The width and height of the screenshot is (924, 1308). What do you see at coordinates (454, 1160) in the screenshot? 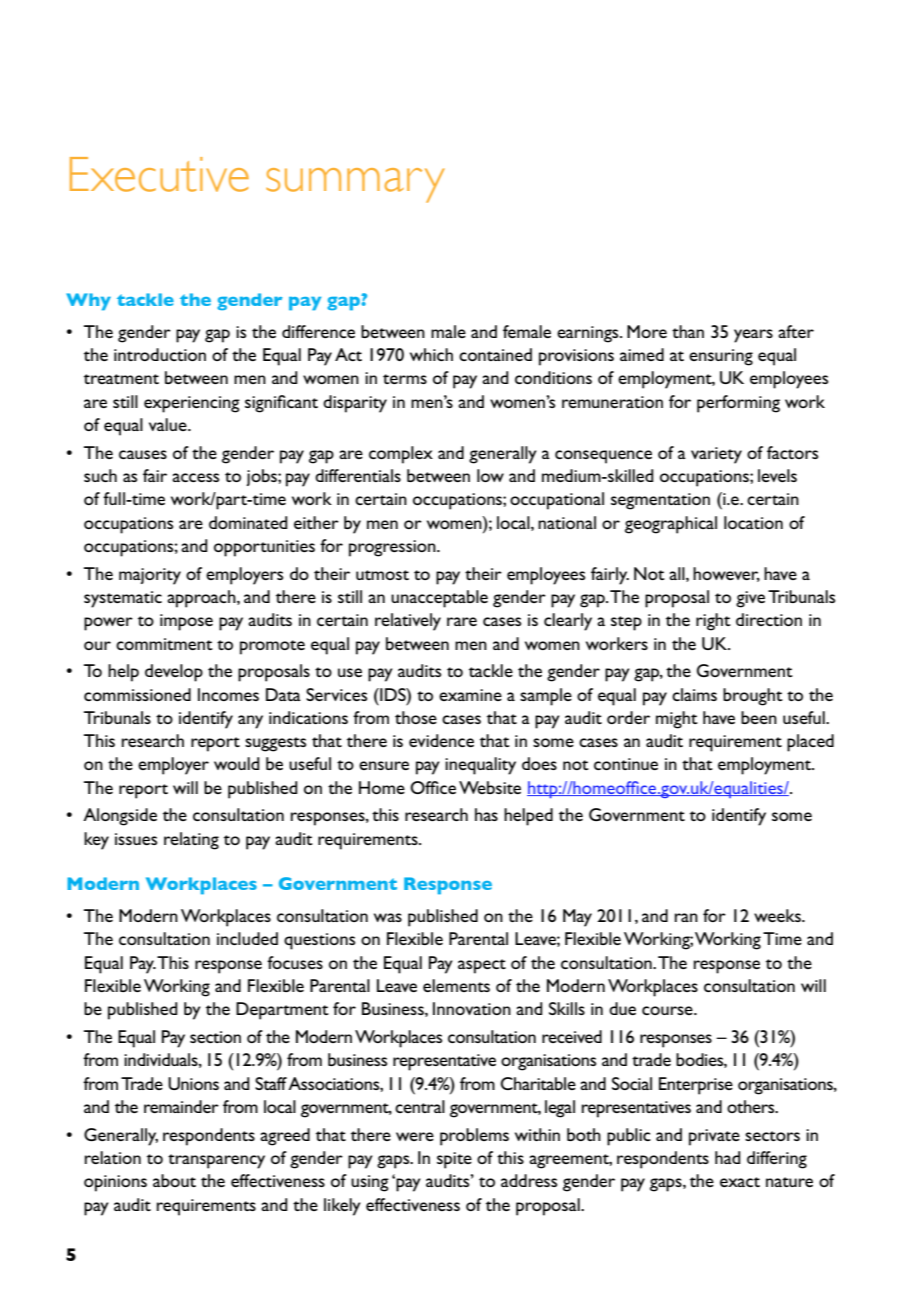
I see `spite` at bounding box center [454, 1160].
